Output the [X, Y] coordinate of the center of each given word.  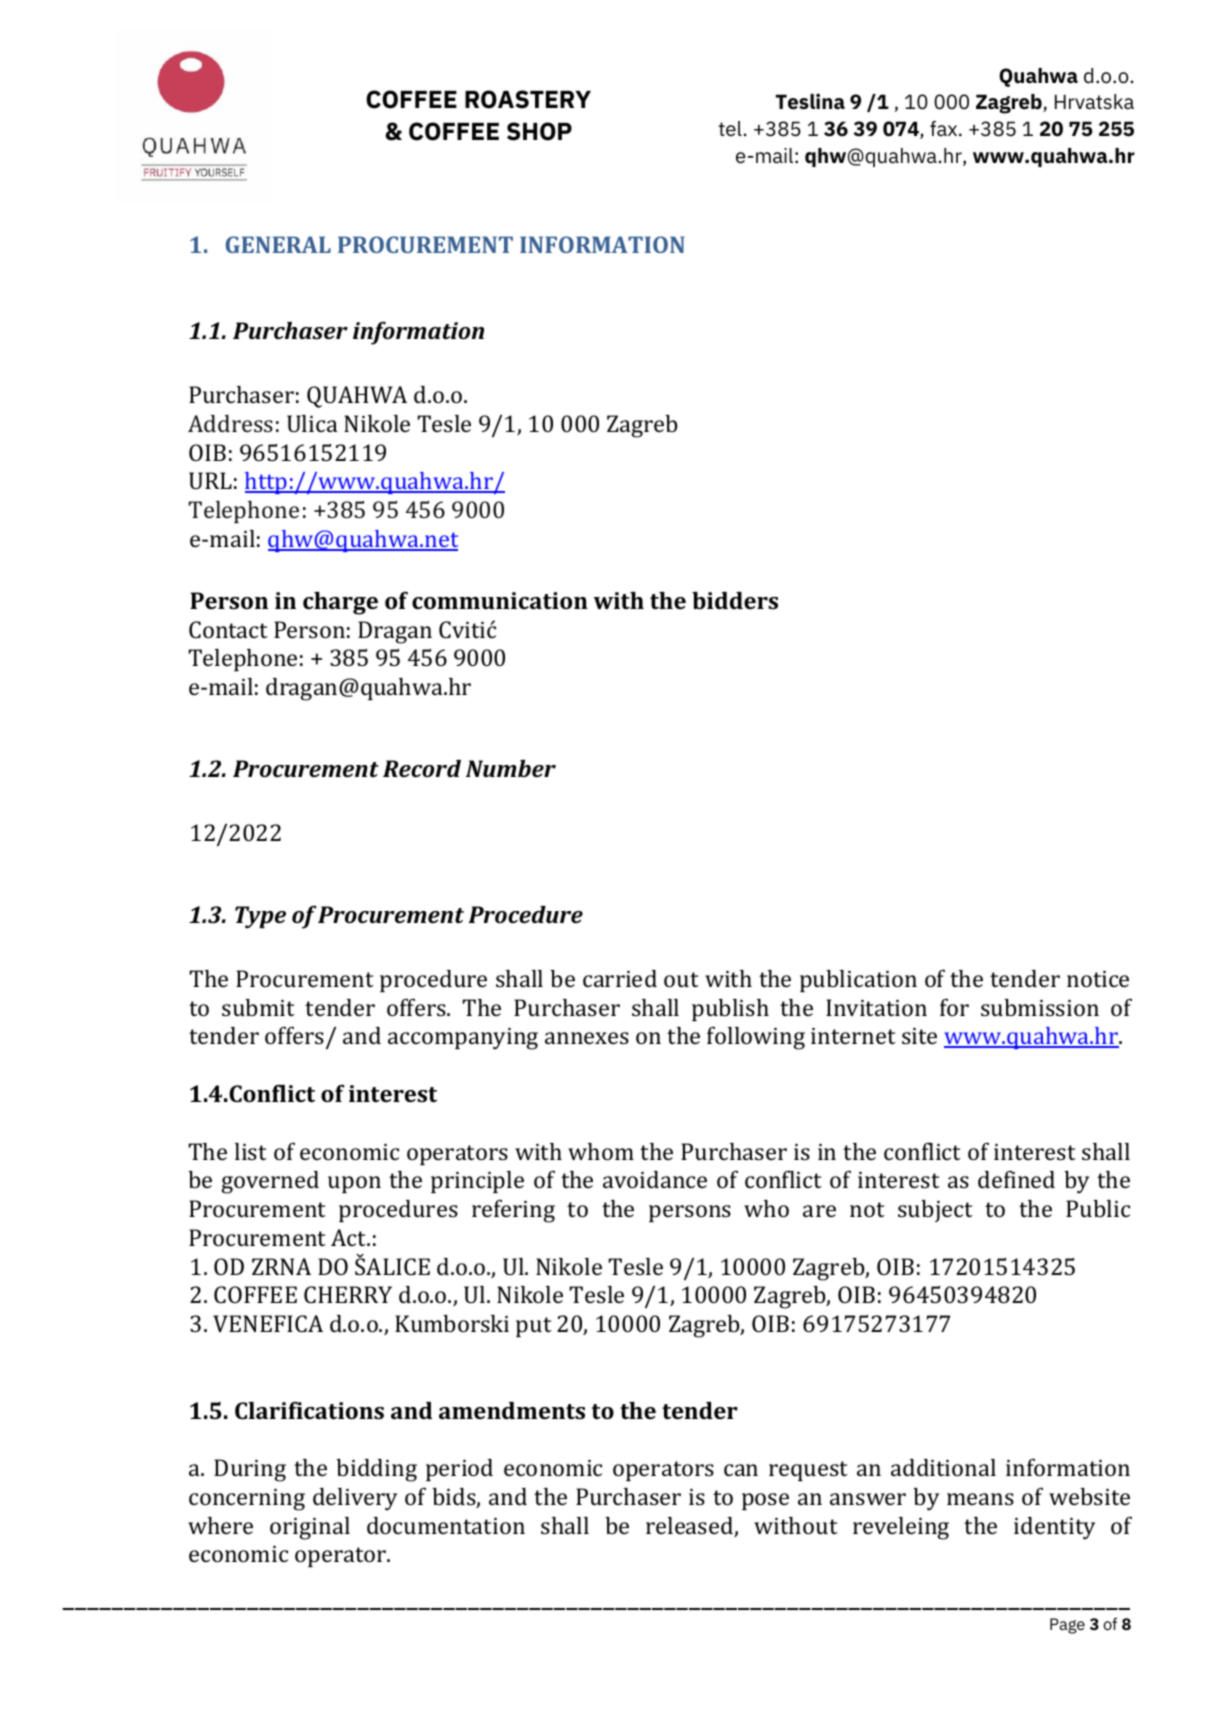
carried [620, 978]
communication [500, 600]
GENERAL [278, 244]
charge [340, 603]
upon [354, 1184]
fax [945, 128]
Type [260, 917]
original [310, 1528]
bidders [735, 600]
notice [1098, 979]
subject [935, 1211]
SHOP [539, 131]
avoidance [655, 1179]
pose [765, 1501]
